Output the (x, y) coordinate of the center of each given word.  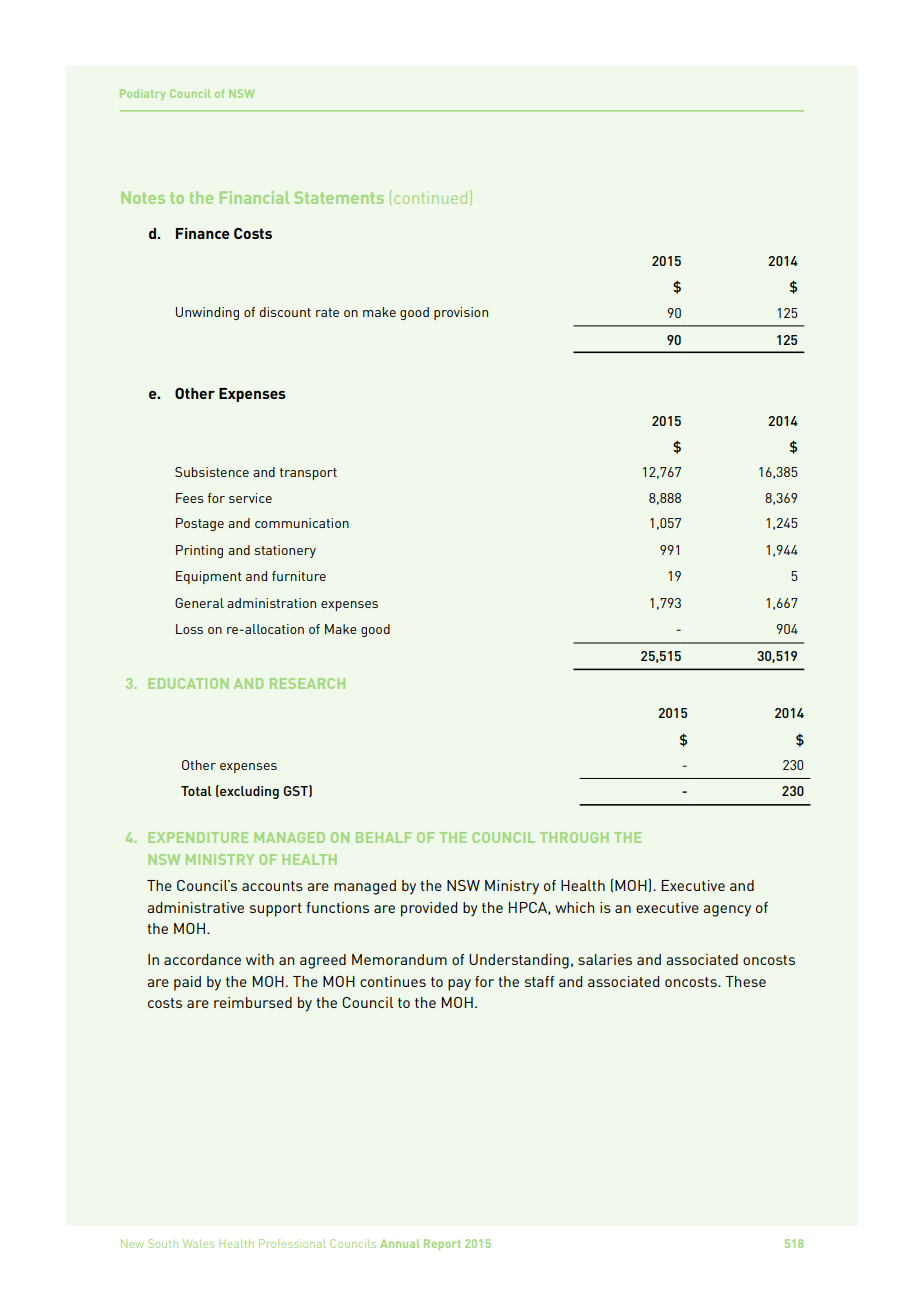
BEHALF (384, 837)
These (745, 981)
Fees (190, 498)
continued (430, 198)
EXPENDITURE (198, 837)
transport (308, 474)
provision (461, 313)
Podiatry (143, 94)
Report (442, 1244)
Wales (198, 1243)
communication (302, 523)
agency (727, 911)
